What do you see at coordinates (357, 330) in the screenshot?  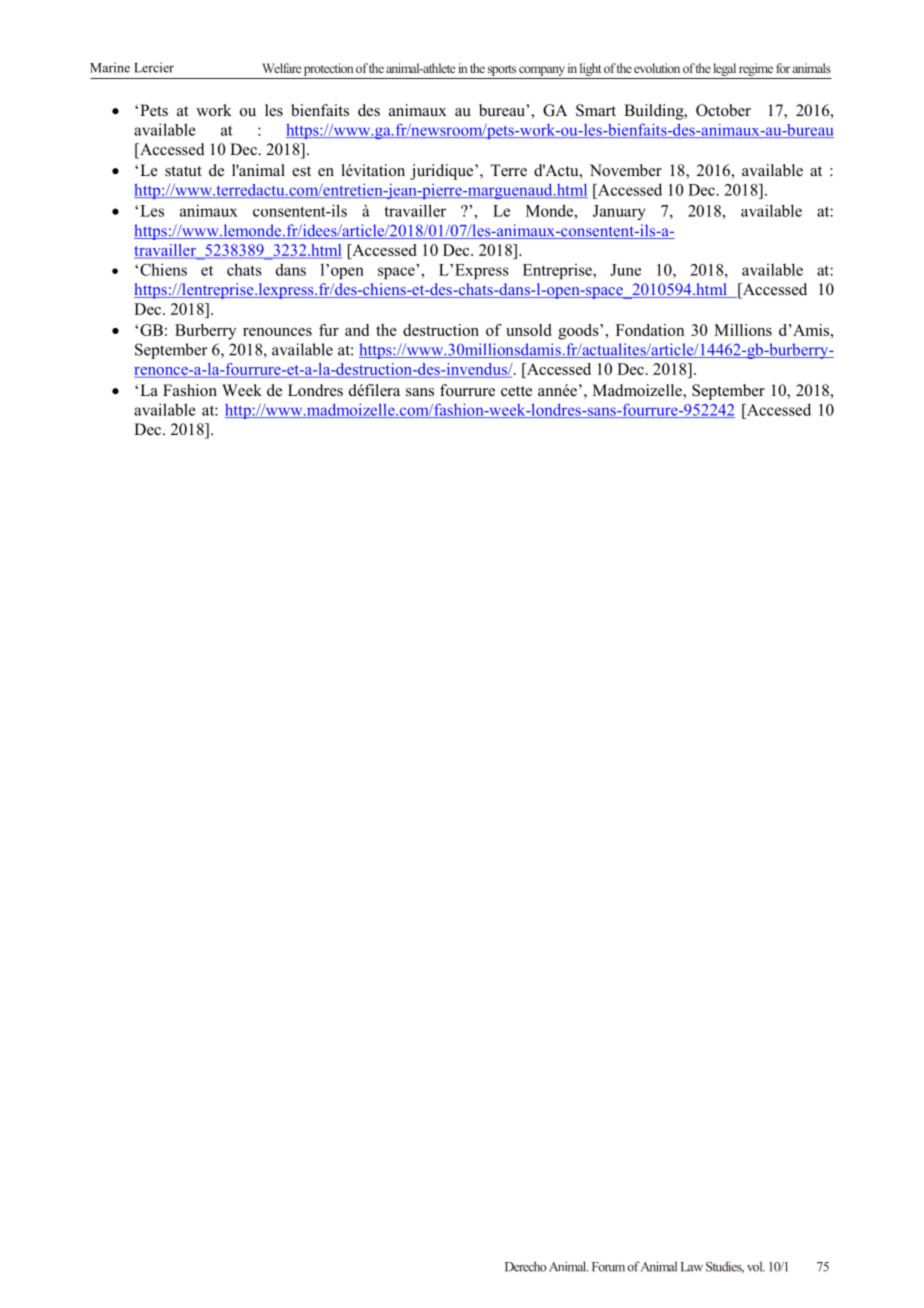 I see `and` at bounding box center [357, 330].
